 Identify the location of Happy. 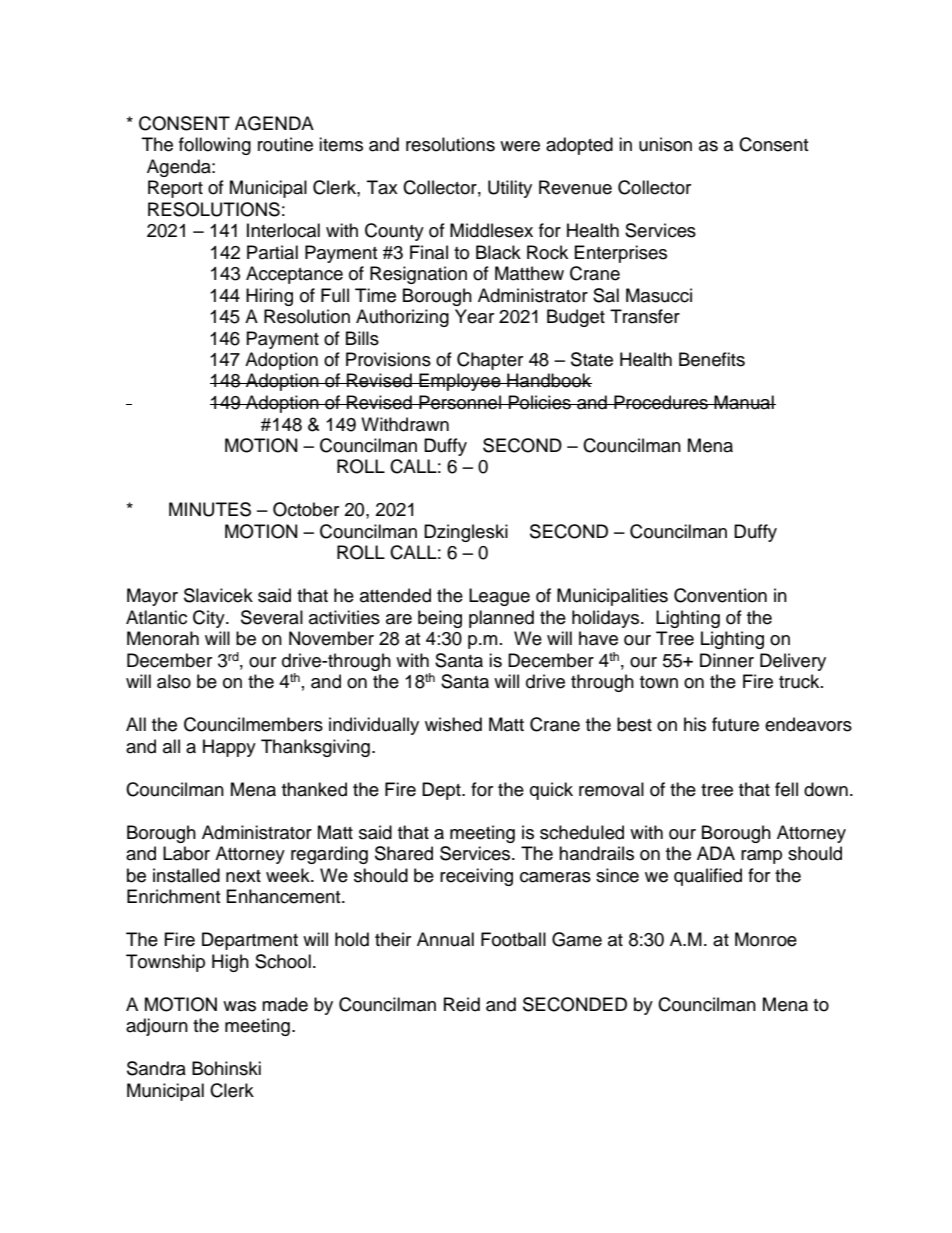
(229, 748).
